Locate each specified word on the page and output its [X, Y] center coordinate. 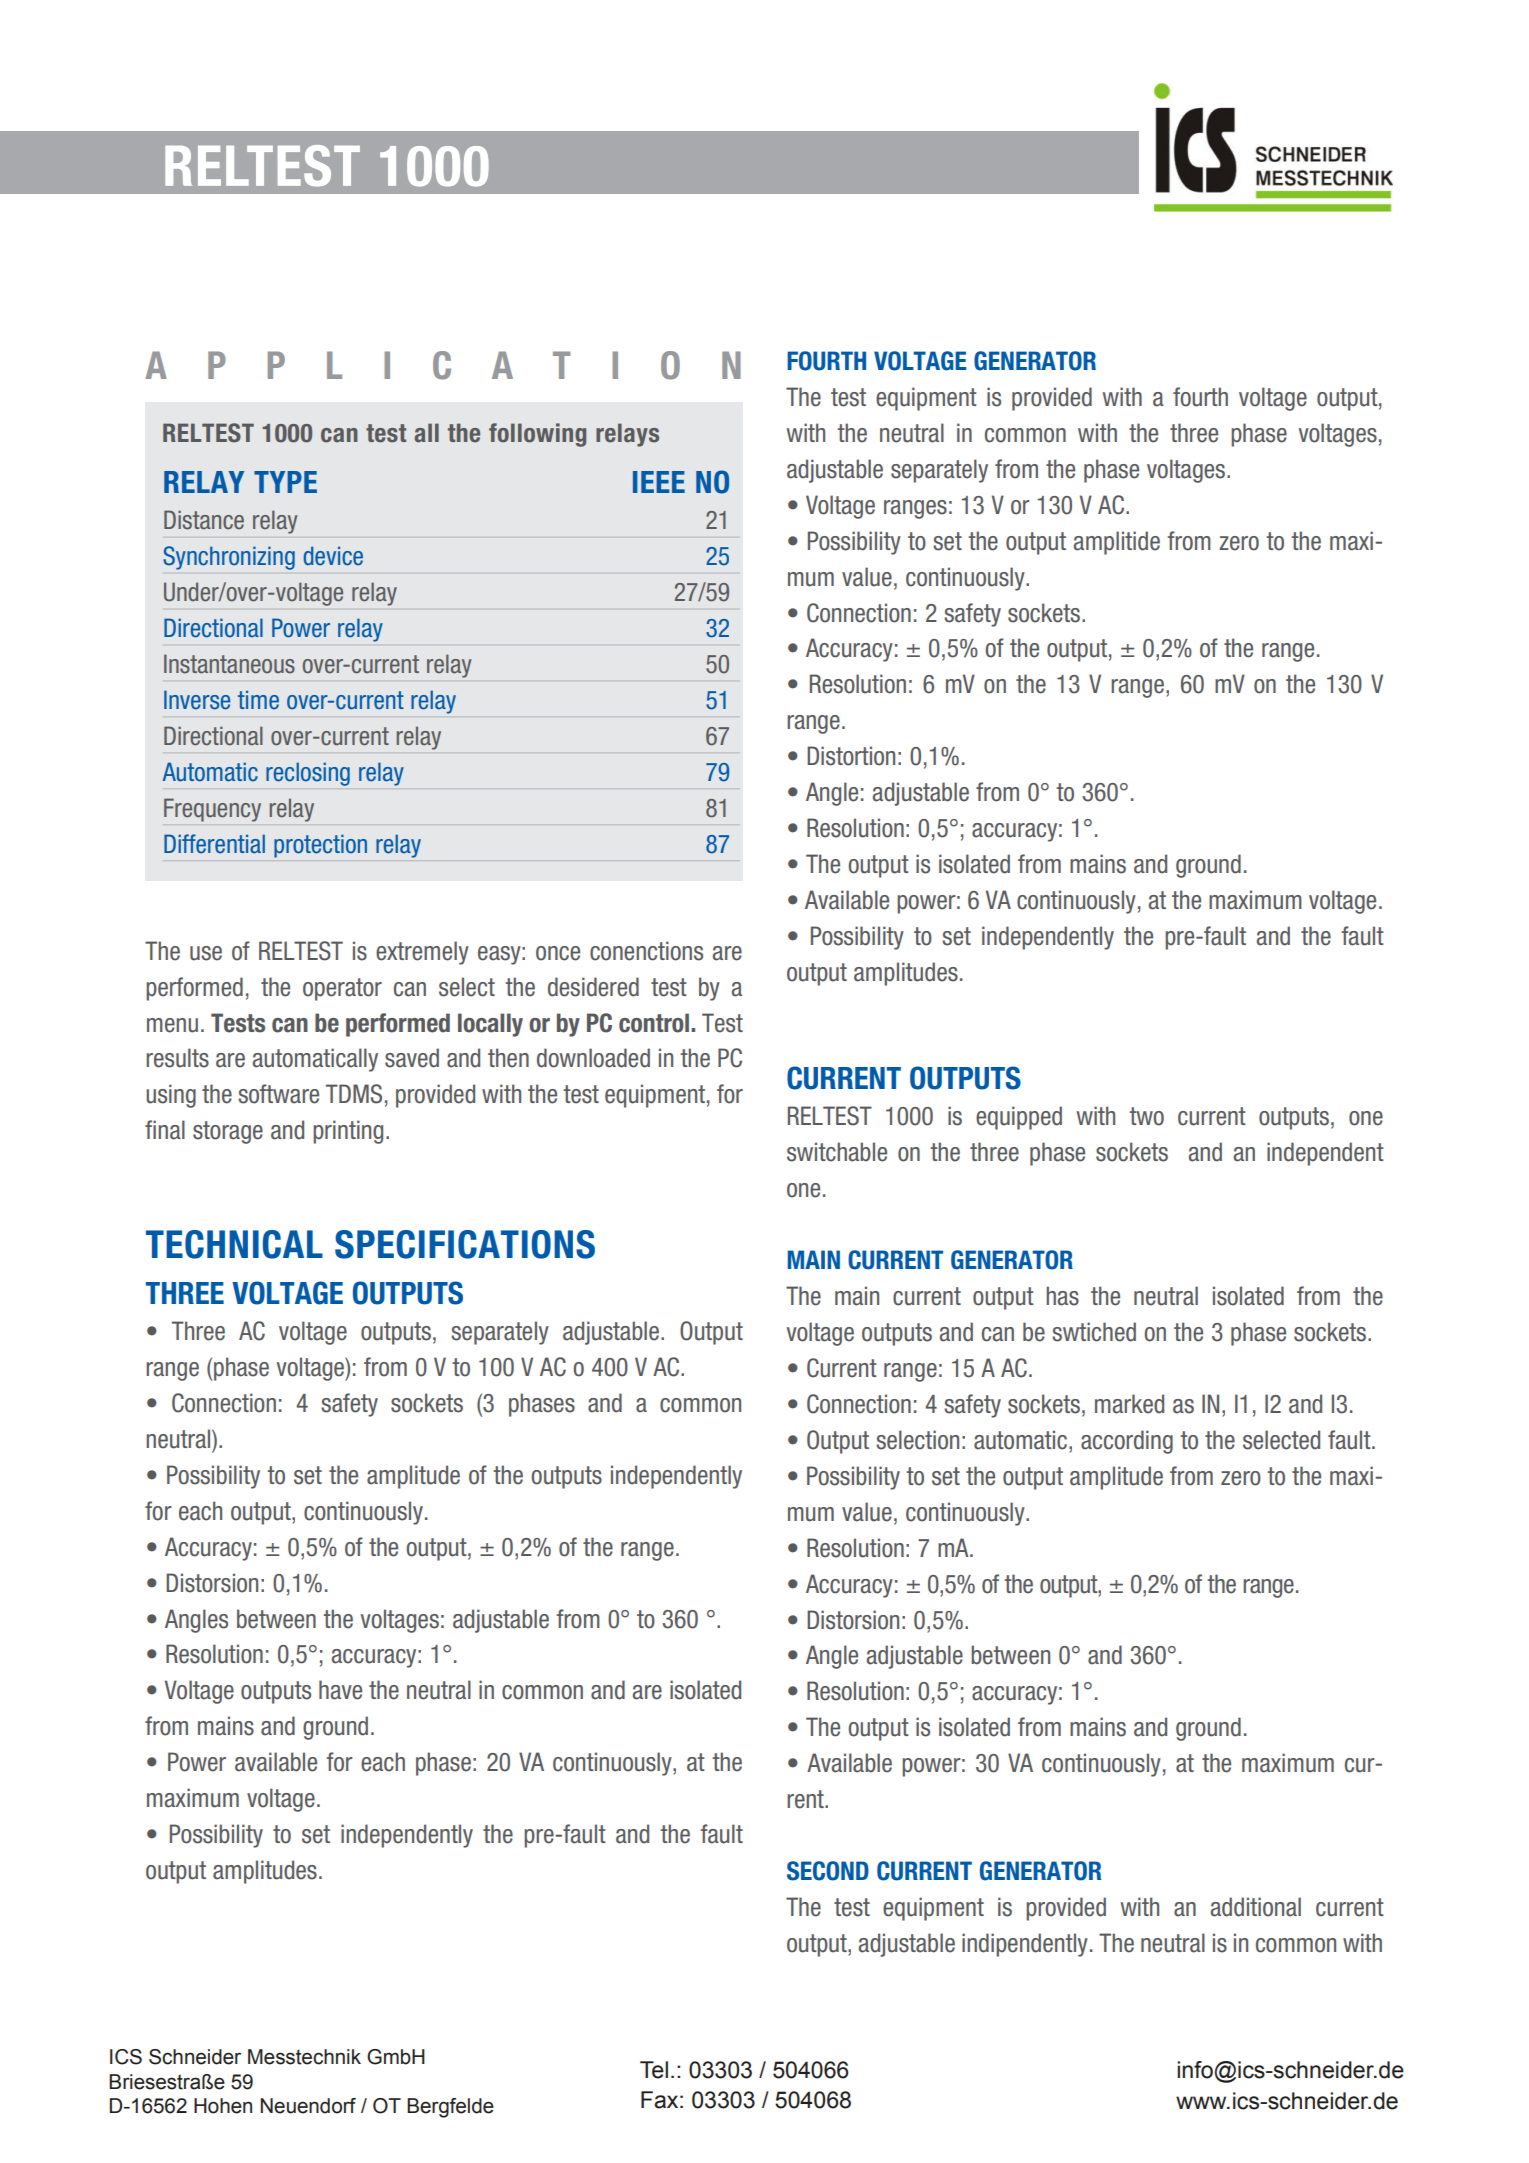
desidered [593, 987]
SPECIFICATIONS [465, 1244]
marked [1129, 1404]
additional [1255, 1907]
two [1146, 1116]
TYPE [285, 482]
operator [342, 989]
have [340, 1690]
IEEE [659, 482]
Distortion [851, 756]
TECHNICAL [234, 1244]
